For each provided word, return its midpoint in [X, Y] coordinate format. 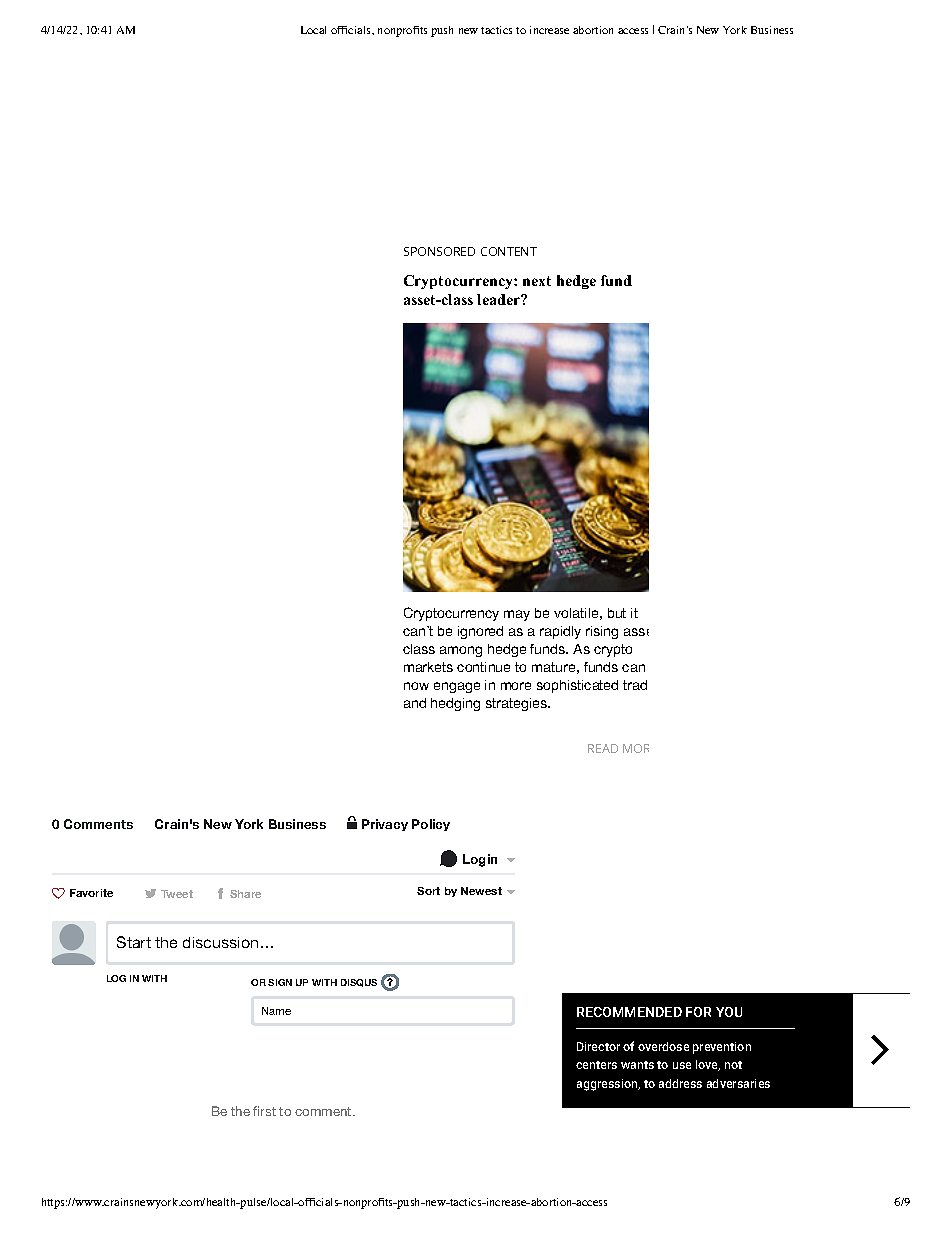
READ [603, 748]
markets [428, 667]
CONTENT [509, 251]
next [537, 281]
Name [276, 1011]
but [617, 613]
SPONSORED [439, 251]
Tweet [177, 894]
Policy [431, 825]
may [517, 615]
